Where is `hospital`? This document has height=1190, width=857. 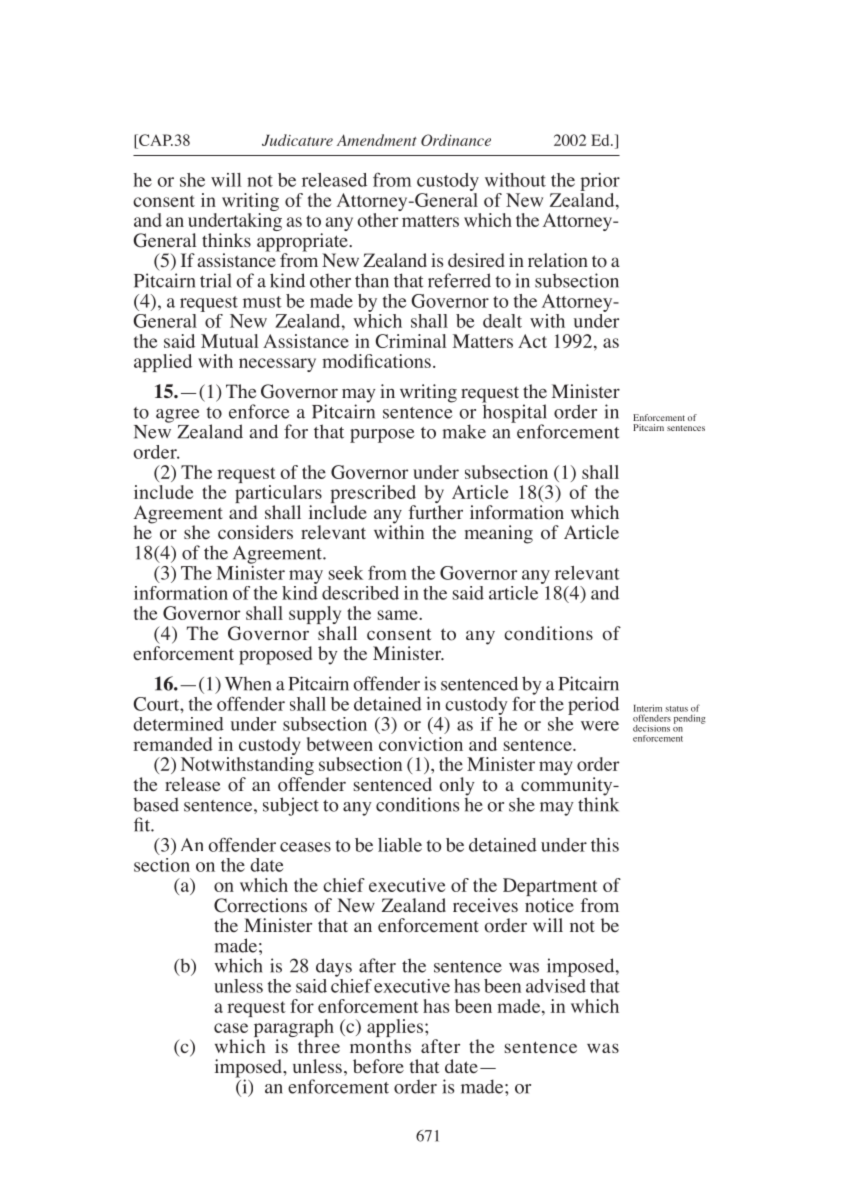 hospital is located at coordinates (514, 413).
